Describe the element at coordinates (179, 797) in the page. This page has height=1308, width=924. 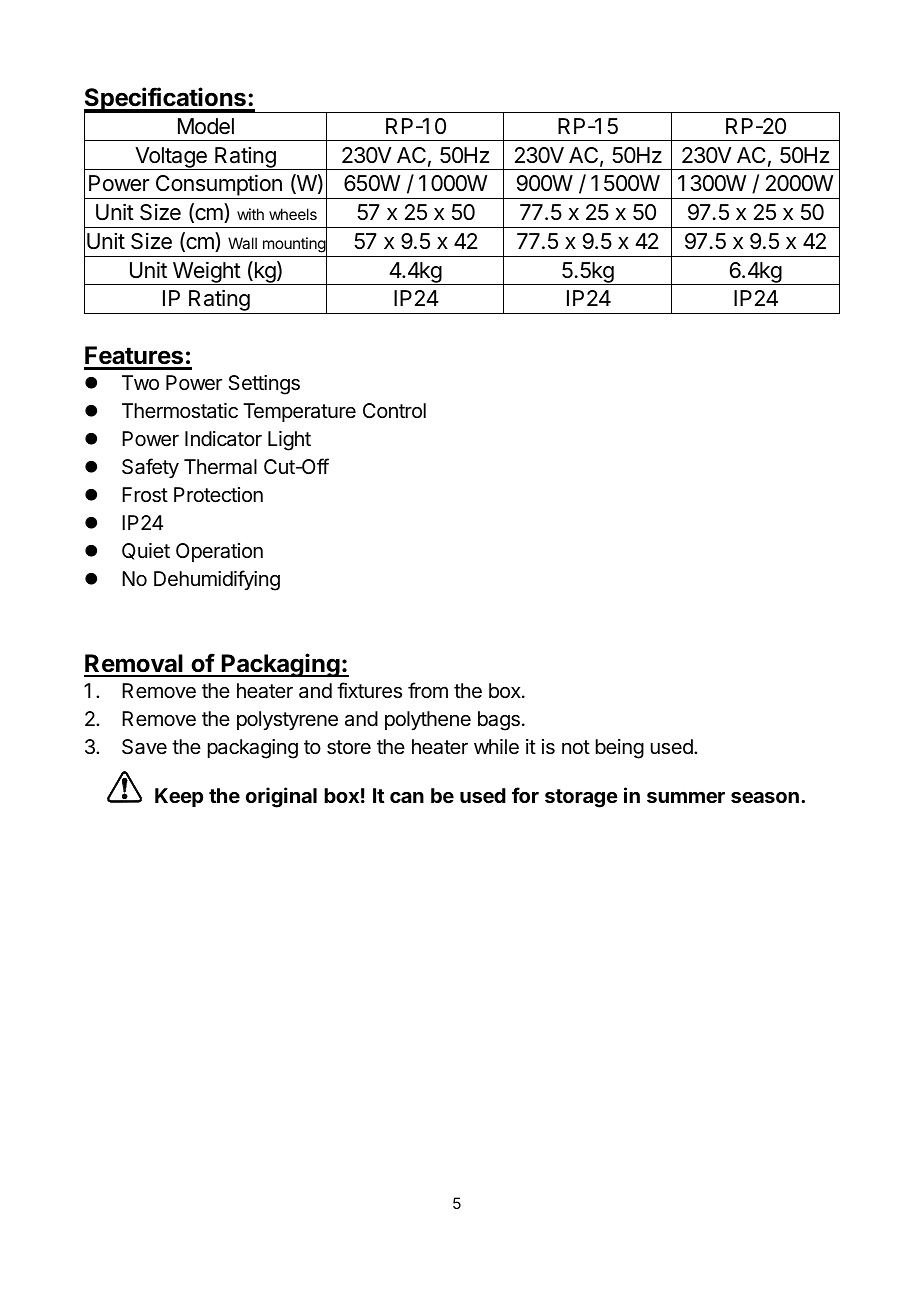
I see `Keep` at that location.
